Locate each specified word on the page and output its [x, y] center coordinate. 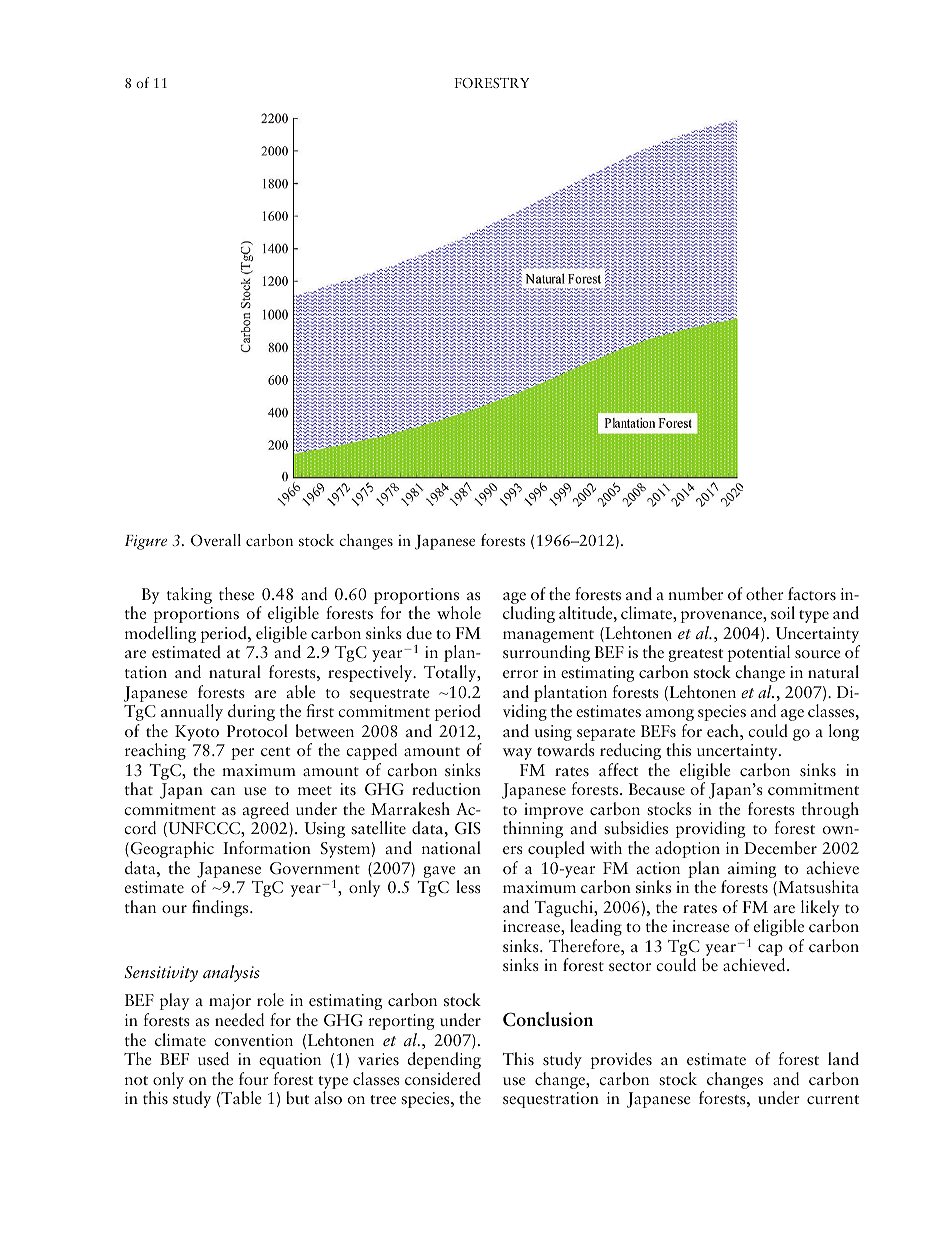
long [844, 732]
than [140, 906]
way [517, 754]
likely [820, 910]
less [468, 886]
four [254, 1078]
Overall [216, 540]
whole [459, 612]
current [833, 1099]
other [765, 593]
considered [443, 1078]
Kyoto [197, 733]
